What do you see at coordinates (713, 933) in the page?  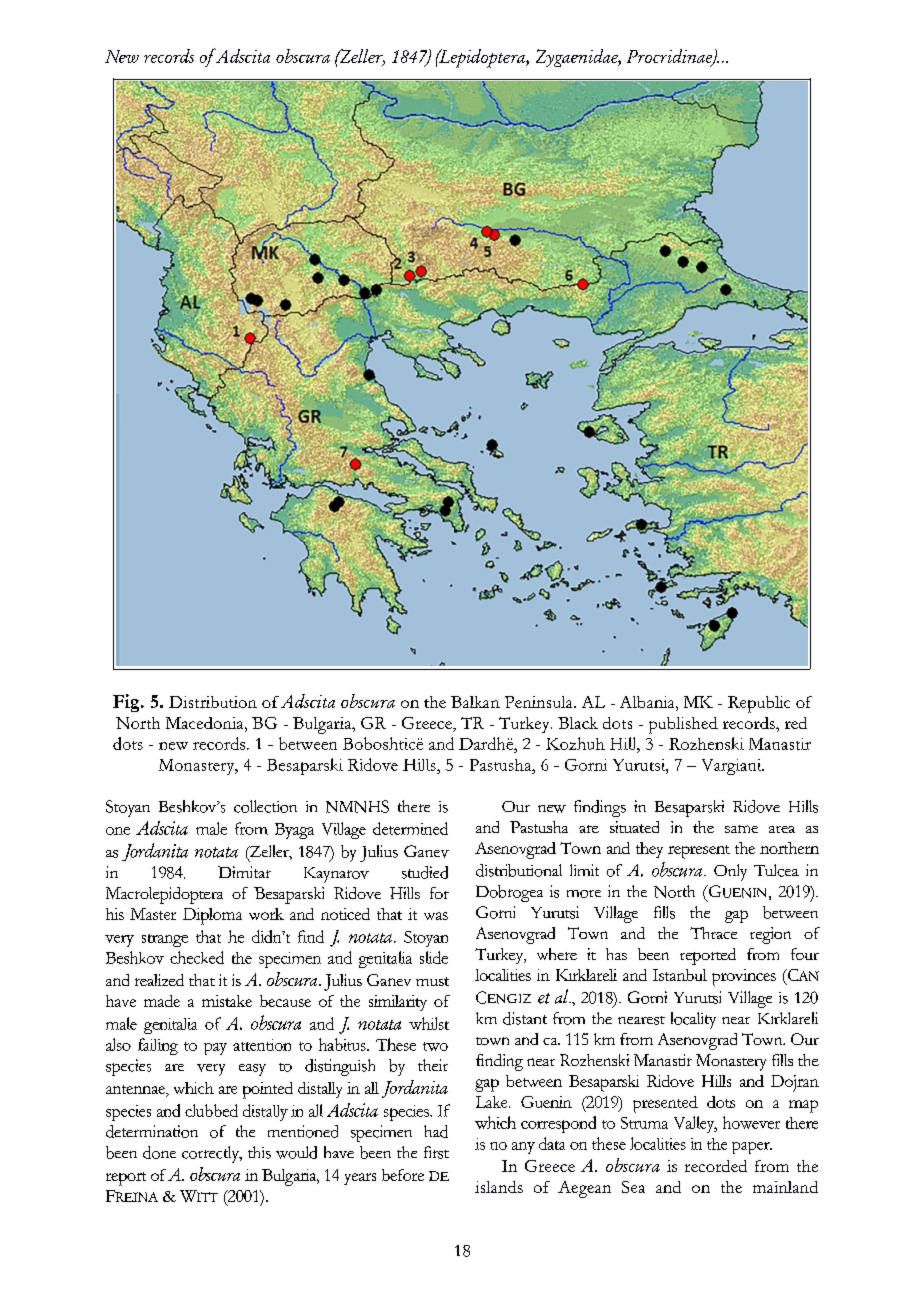 I see `Thrace` at bounding box center [713, 933].
